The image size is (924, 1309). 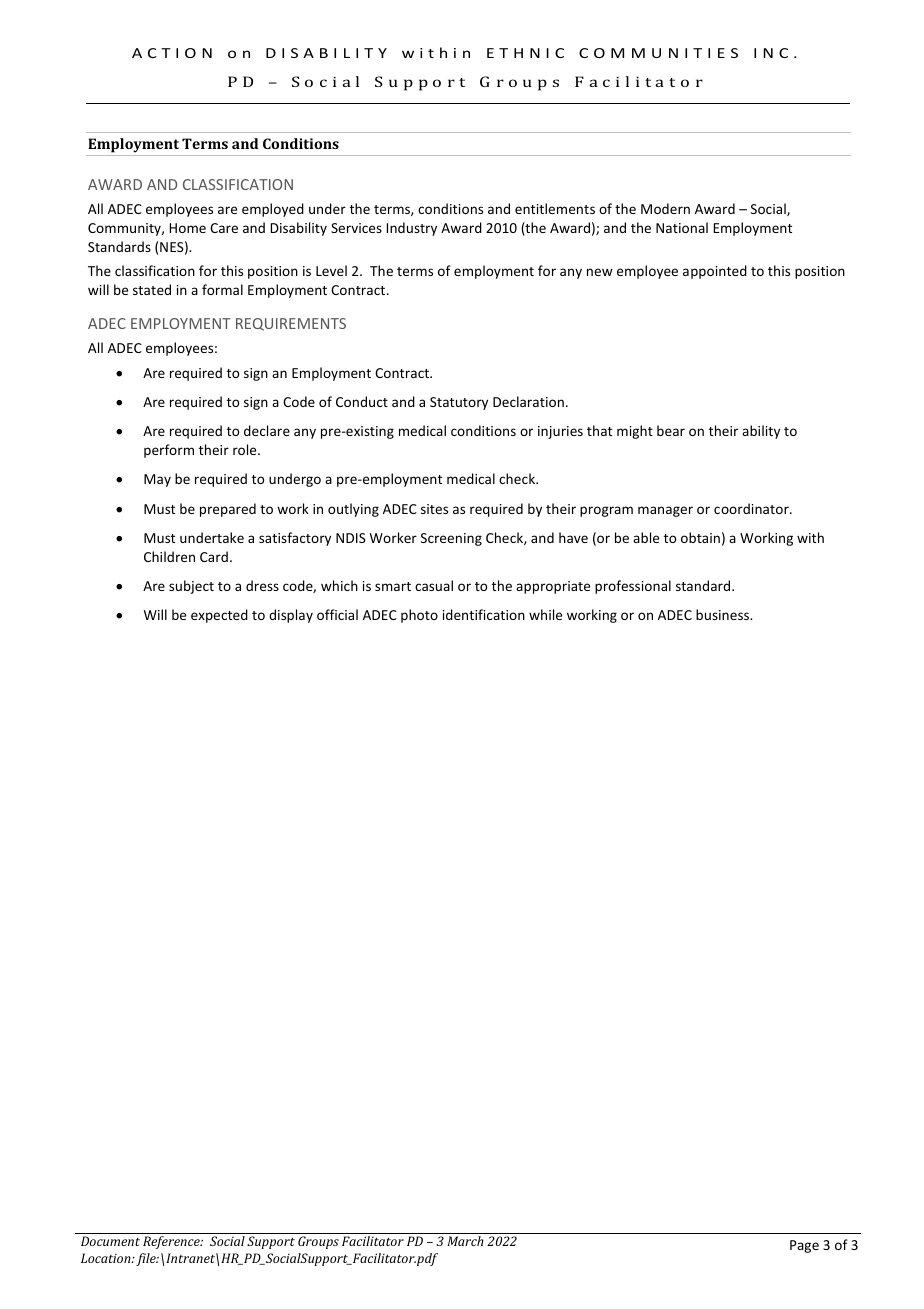 I want to click on appointed, so click(x=715, y=272).
